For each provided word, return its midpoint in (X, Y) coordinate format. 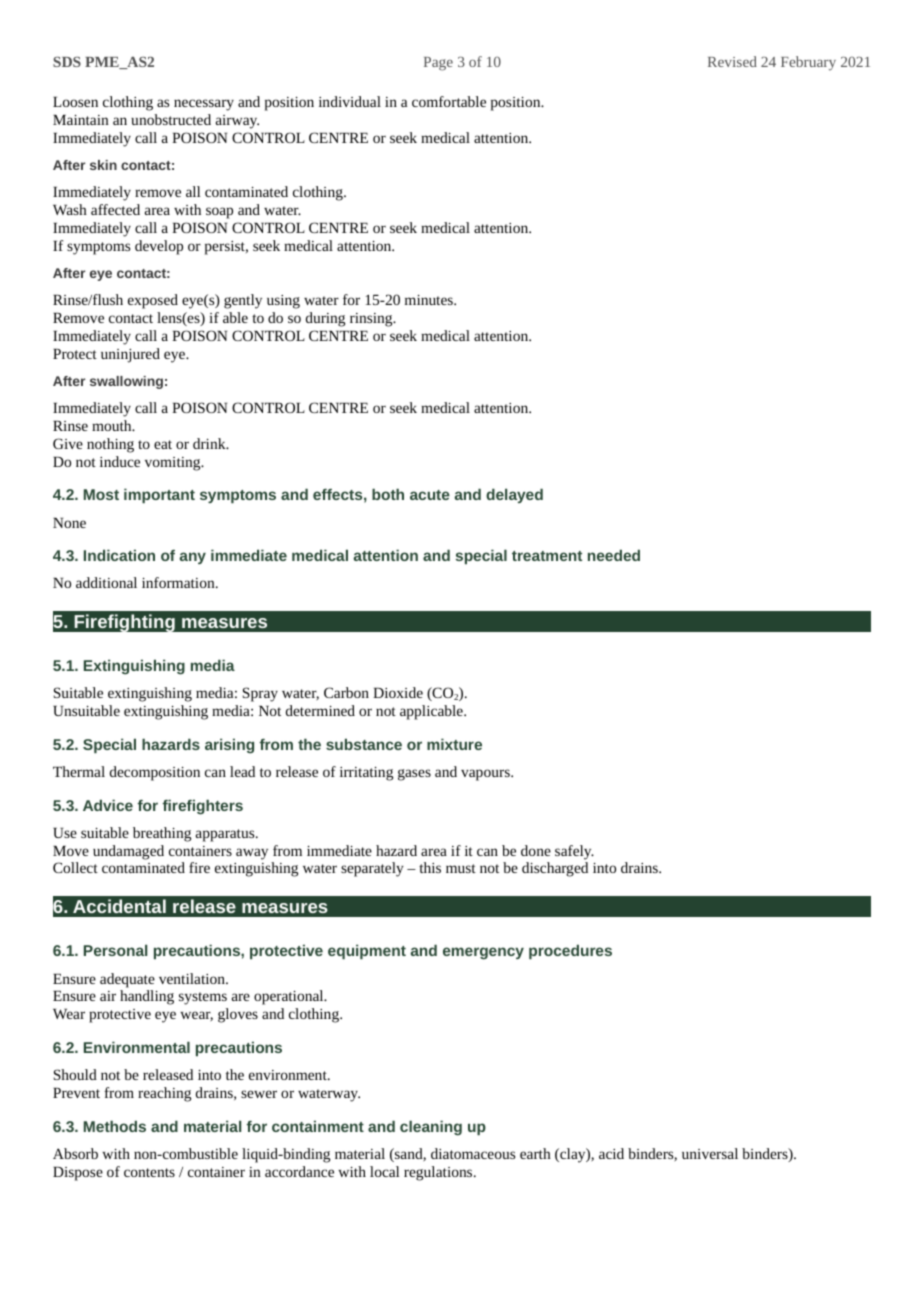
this (430, 867)
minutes (430, 300)
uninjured (130, 355)
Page (438, 64)
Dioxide (398, 692)
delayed (514, 495)
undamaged (128, 852)
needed (614, 555)
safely (574, 852)
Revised (732, 61)
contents (149, 1172)
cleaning (431, 1128)
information (179, 582)
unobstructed (171, 119)
